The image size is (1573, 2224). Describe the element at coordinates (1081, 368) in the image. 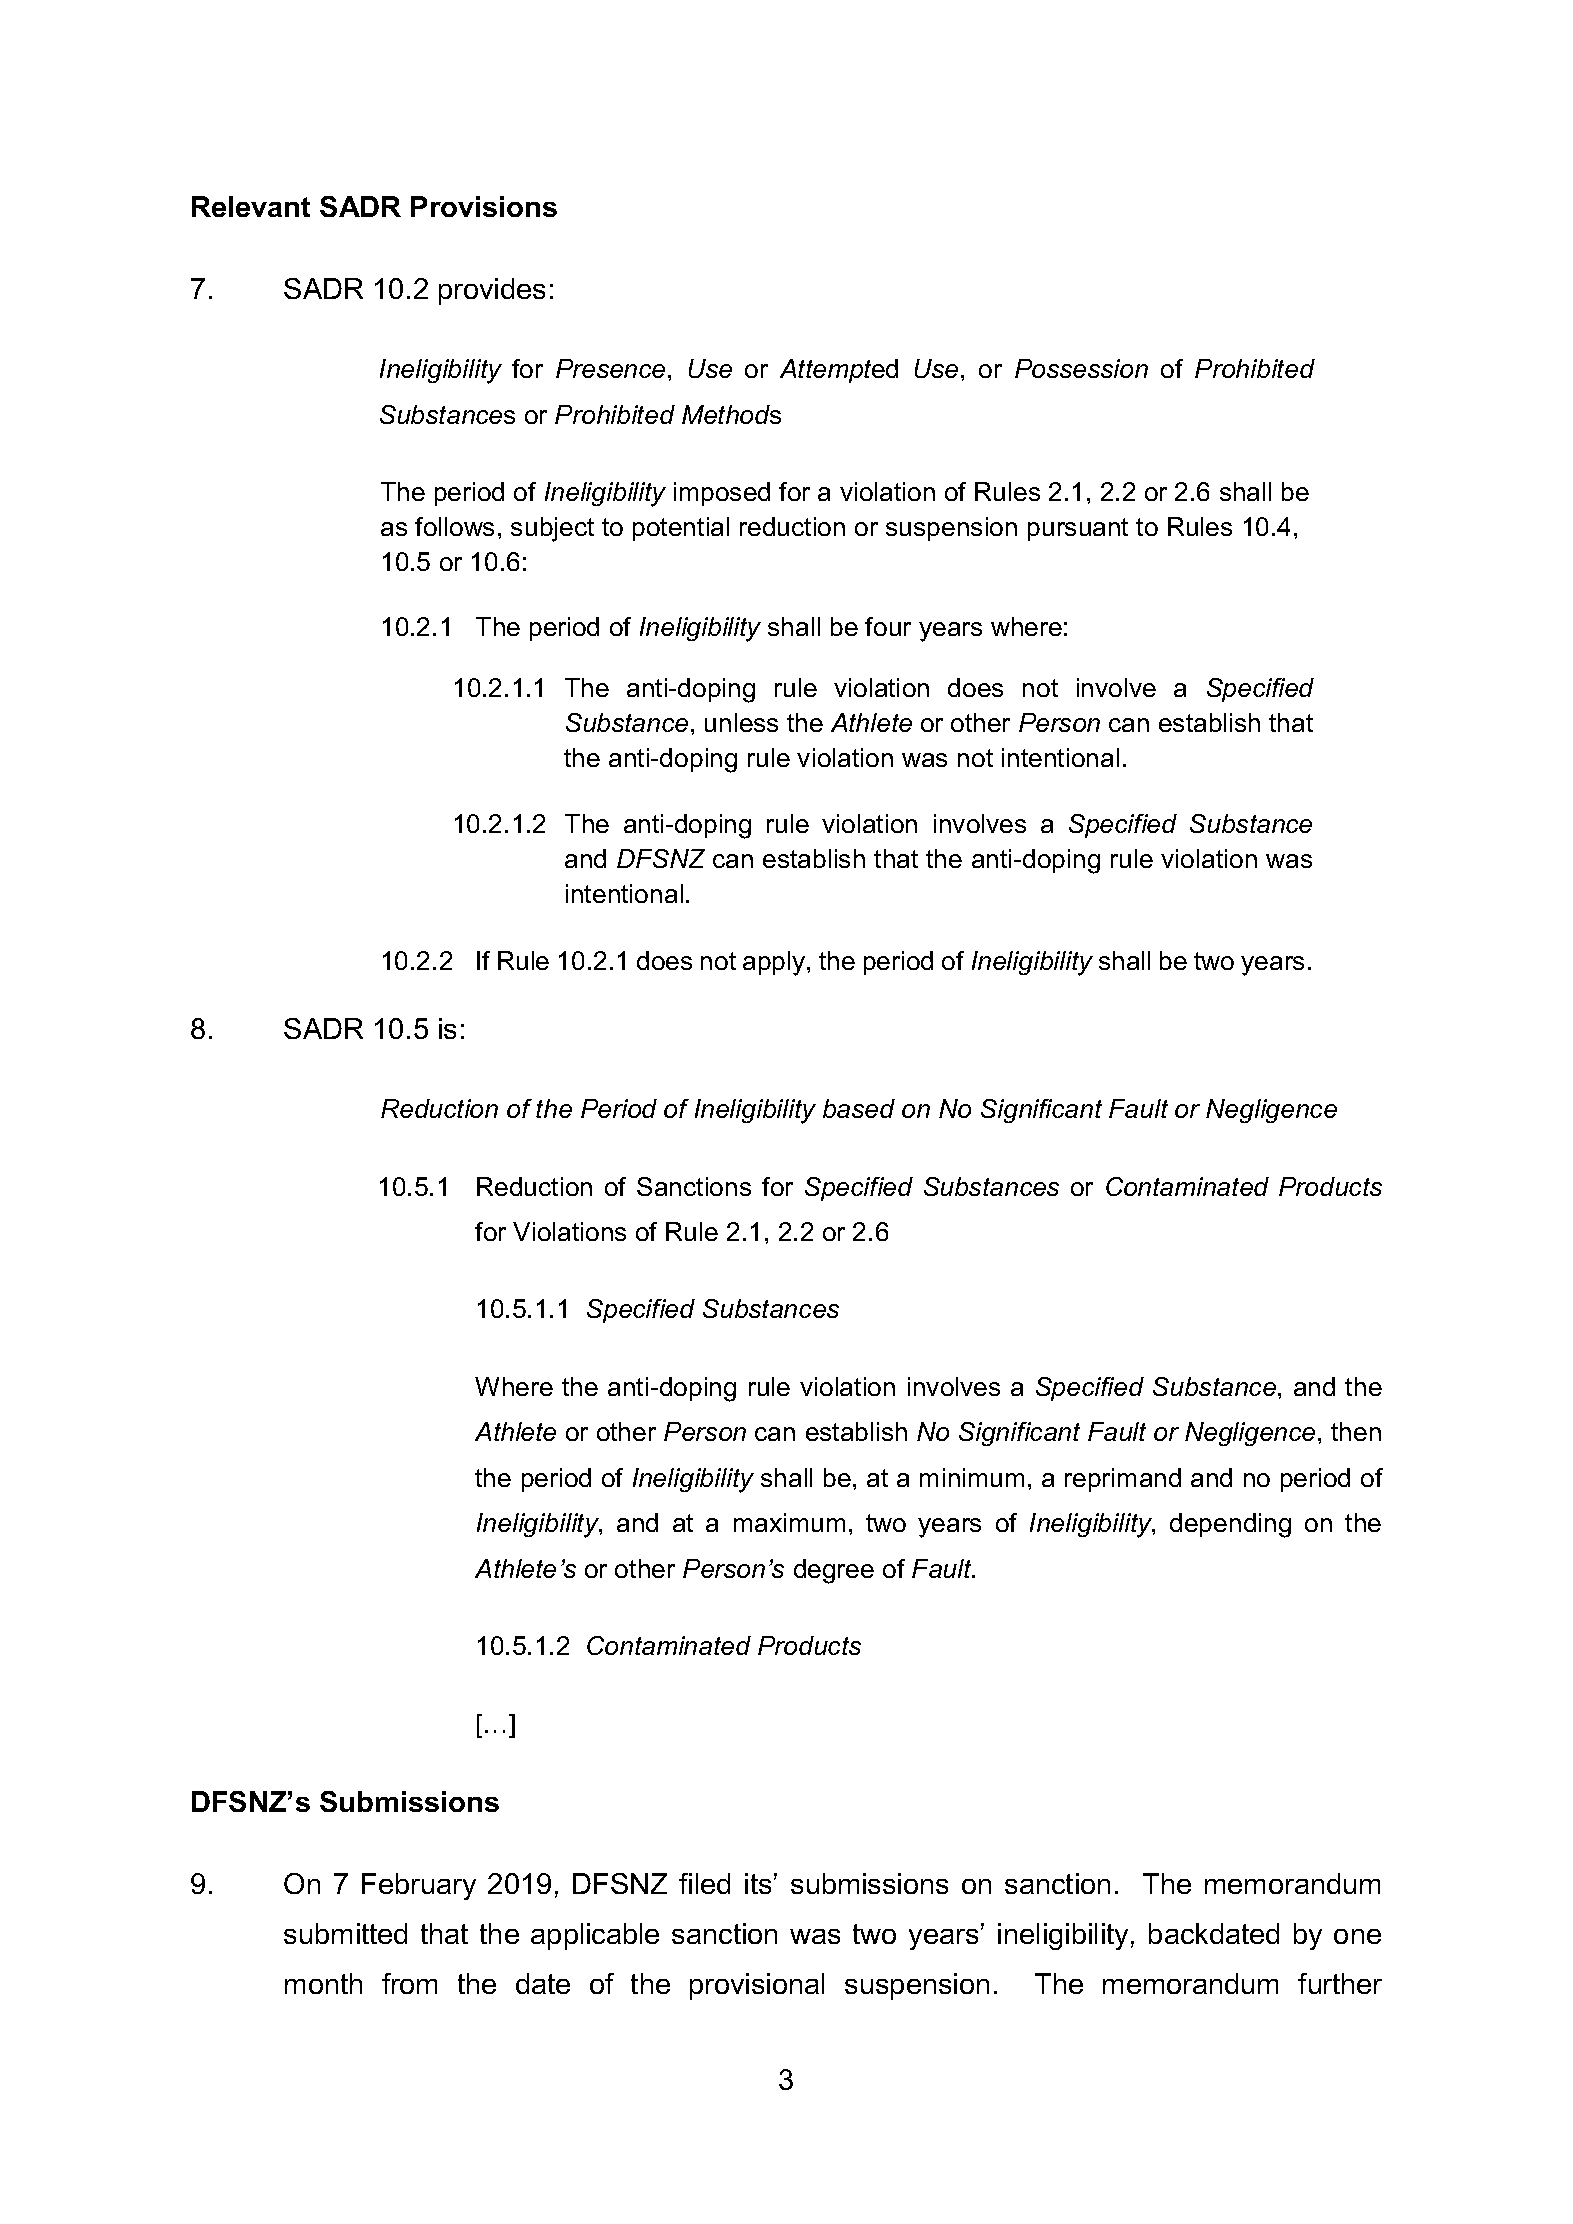

I see `Possession` at that location.
